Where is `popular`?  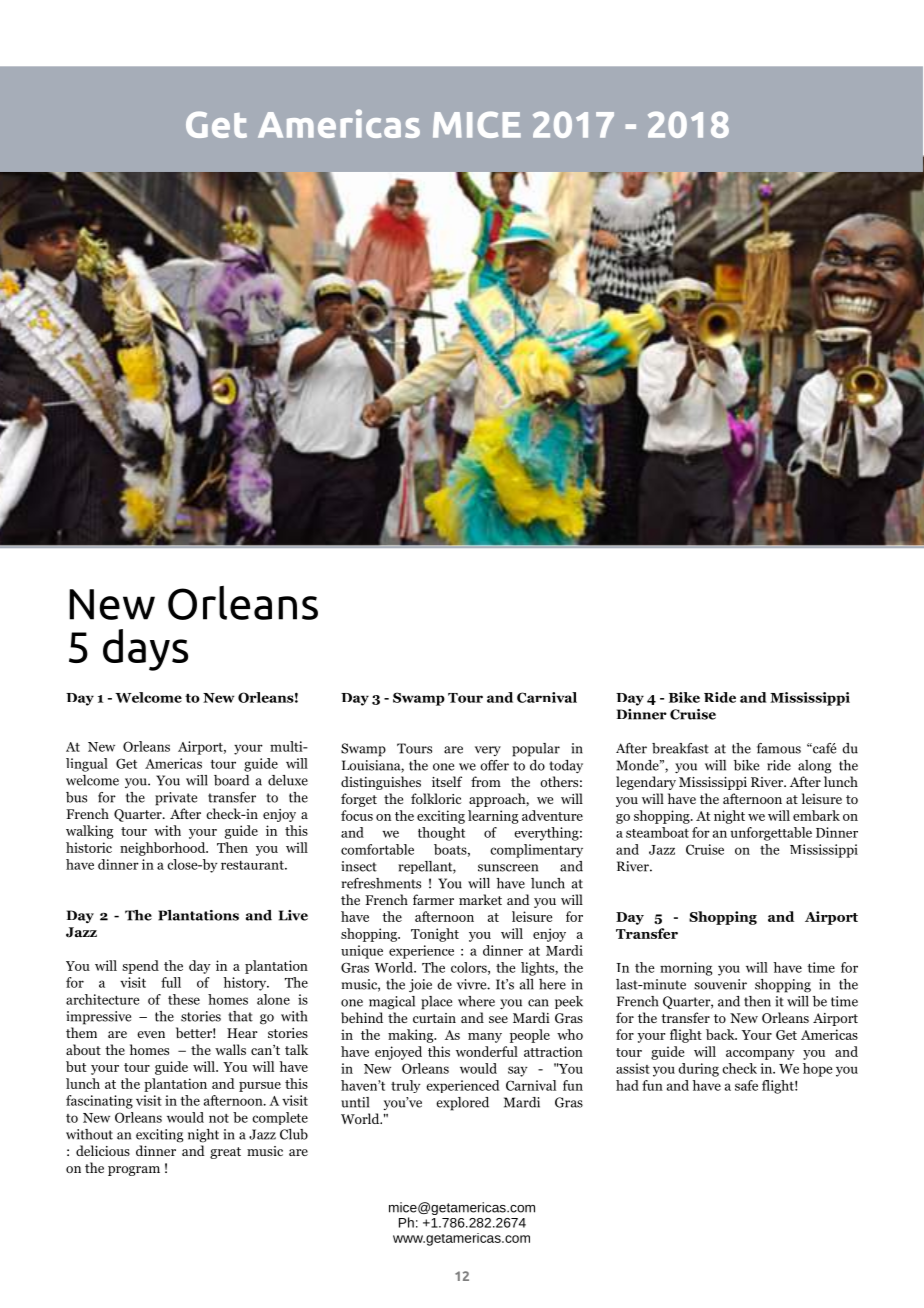
popular is located at coordinates (536, 750).
